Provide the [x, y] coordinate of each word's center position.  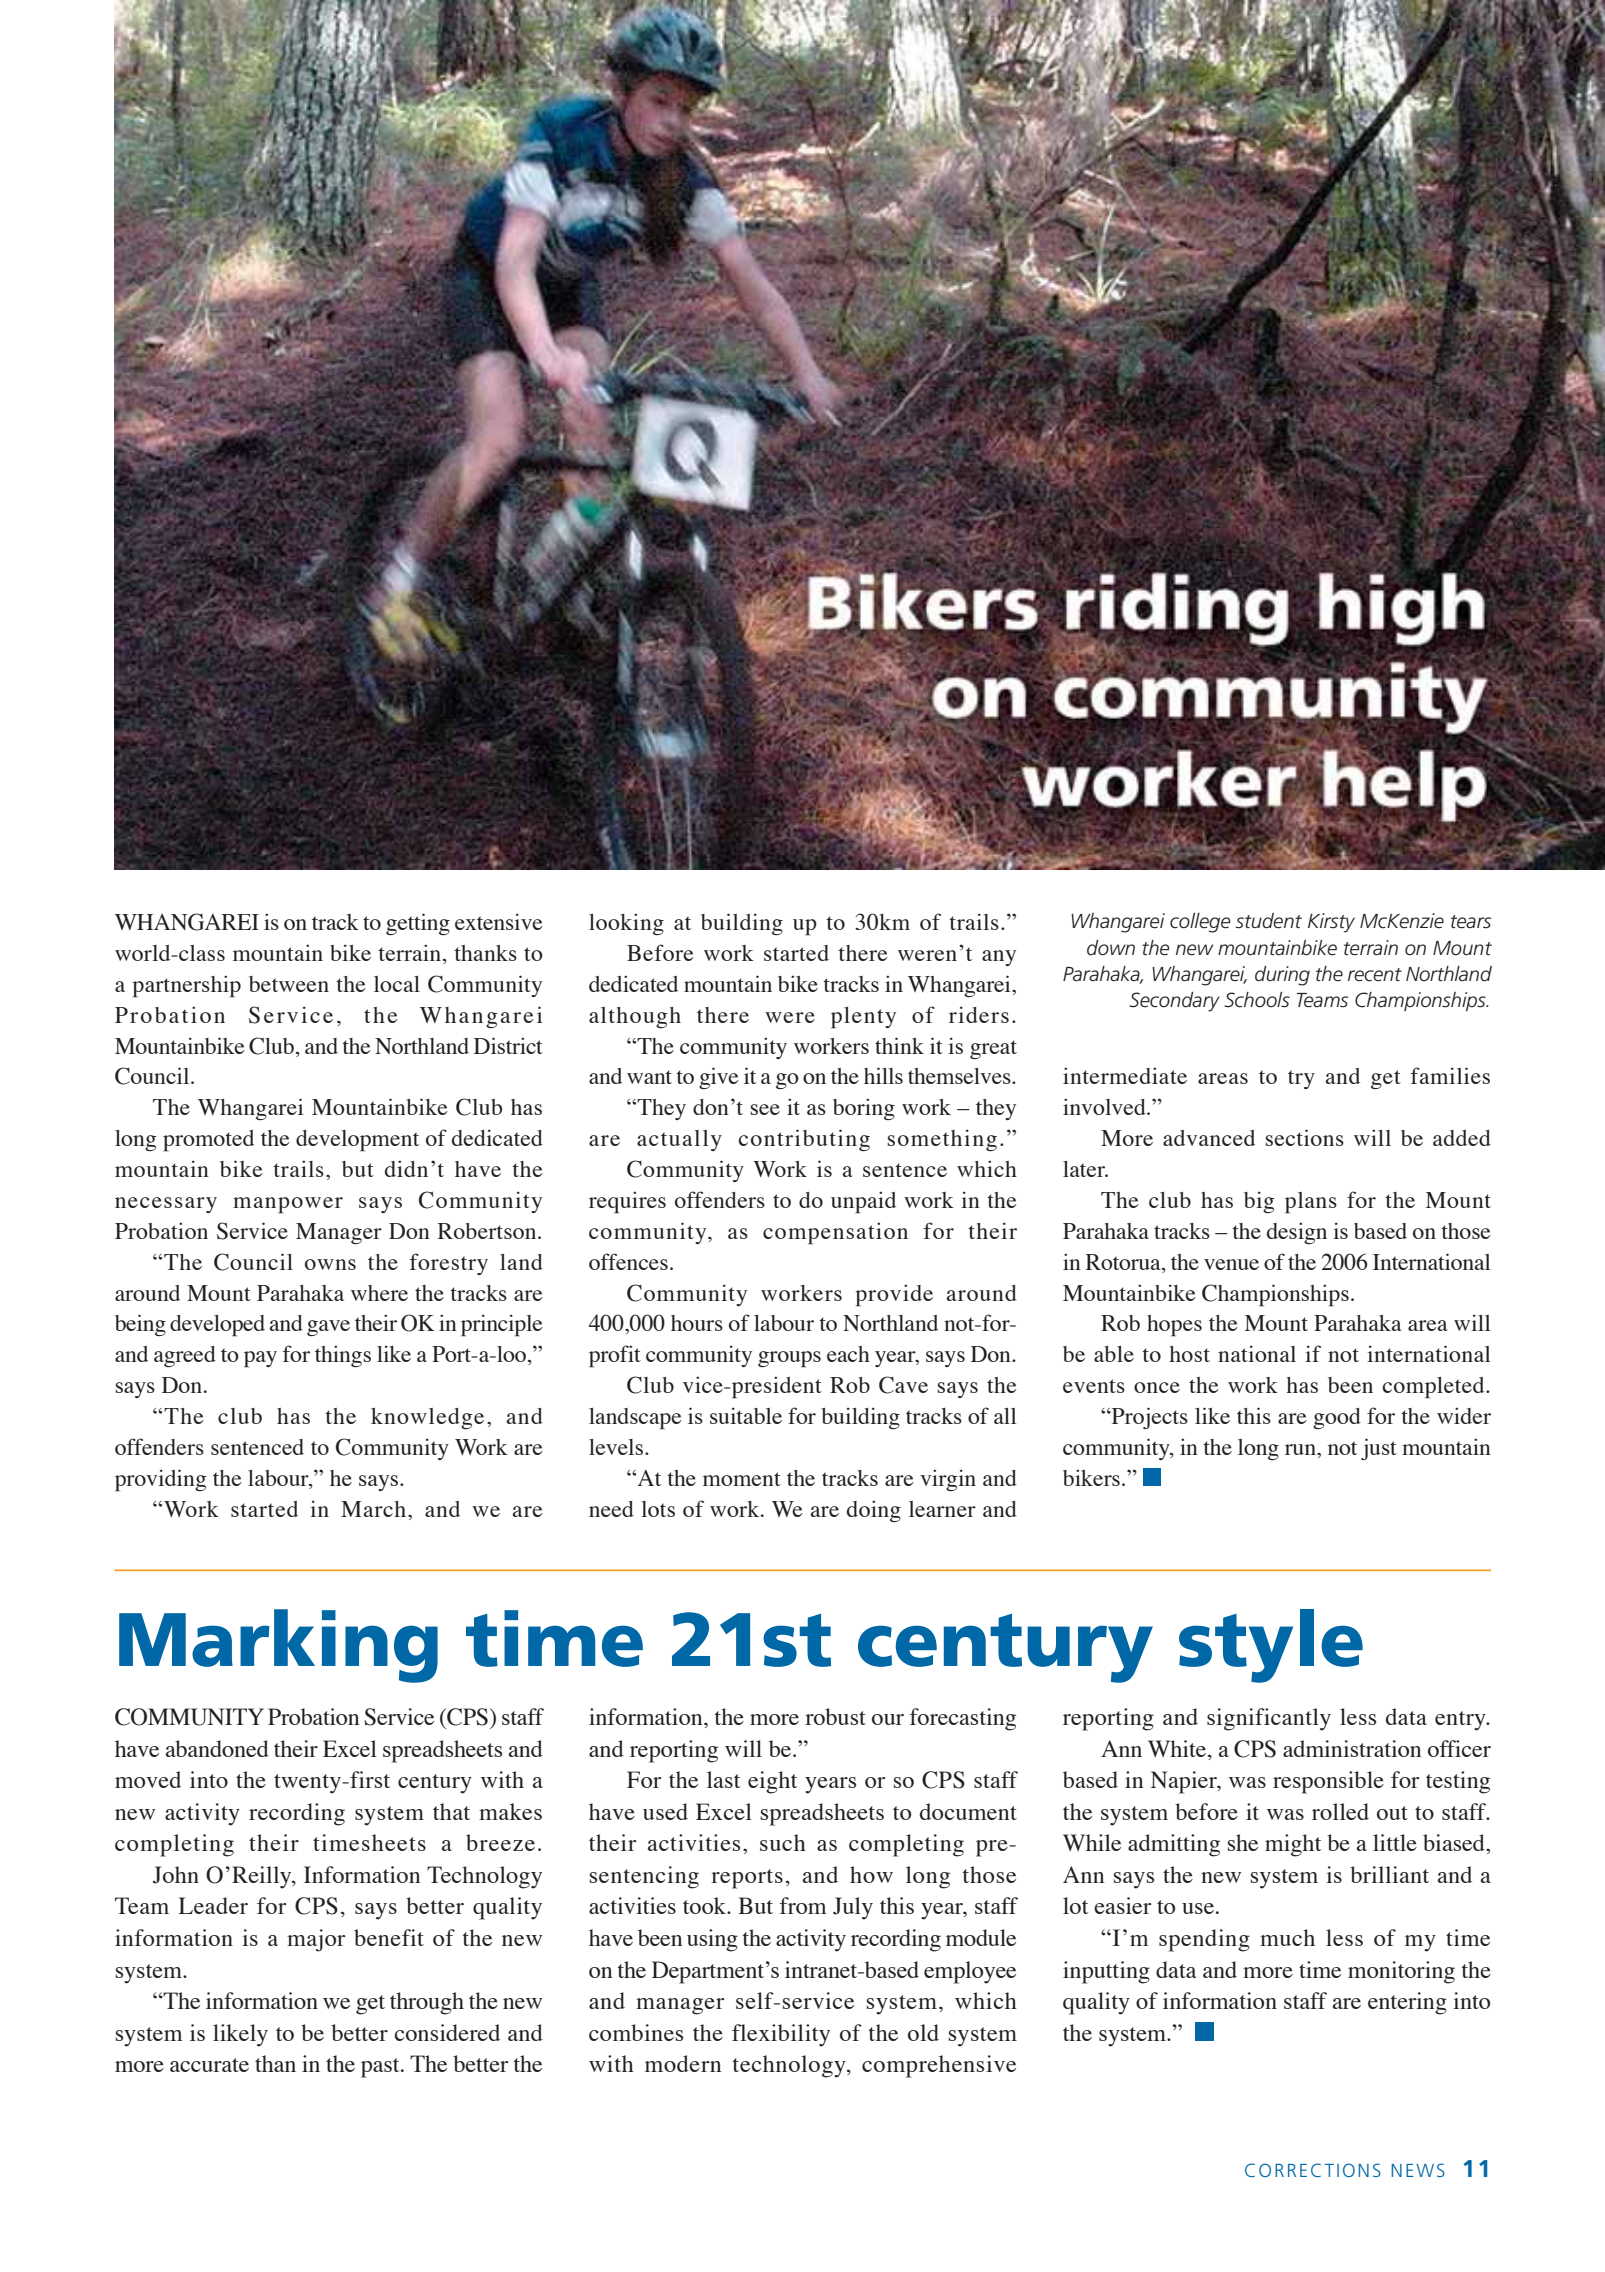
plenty [863, 1018]
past [381, 2068]
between [289, 984]
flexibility [781, 2035]
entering [1407, 2003]
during [1282, 976]
